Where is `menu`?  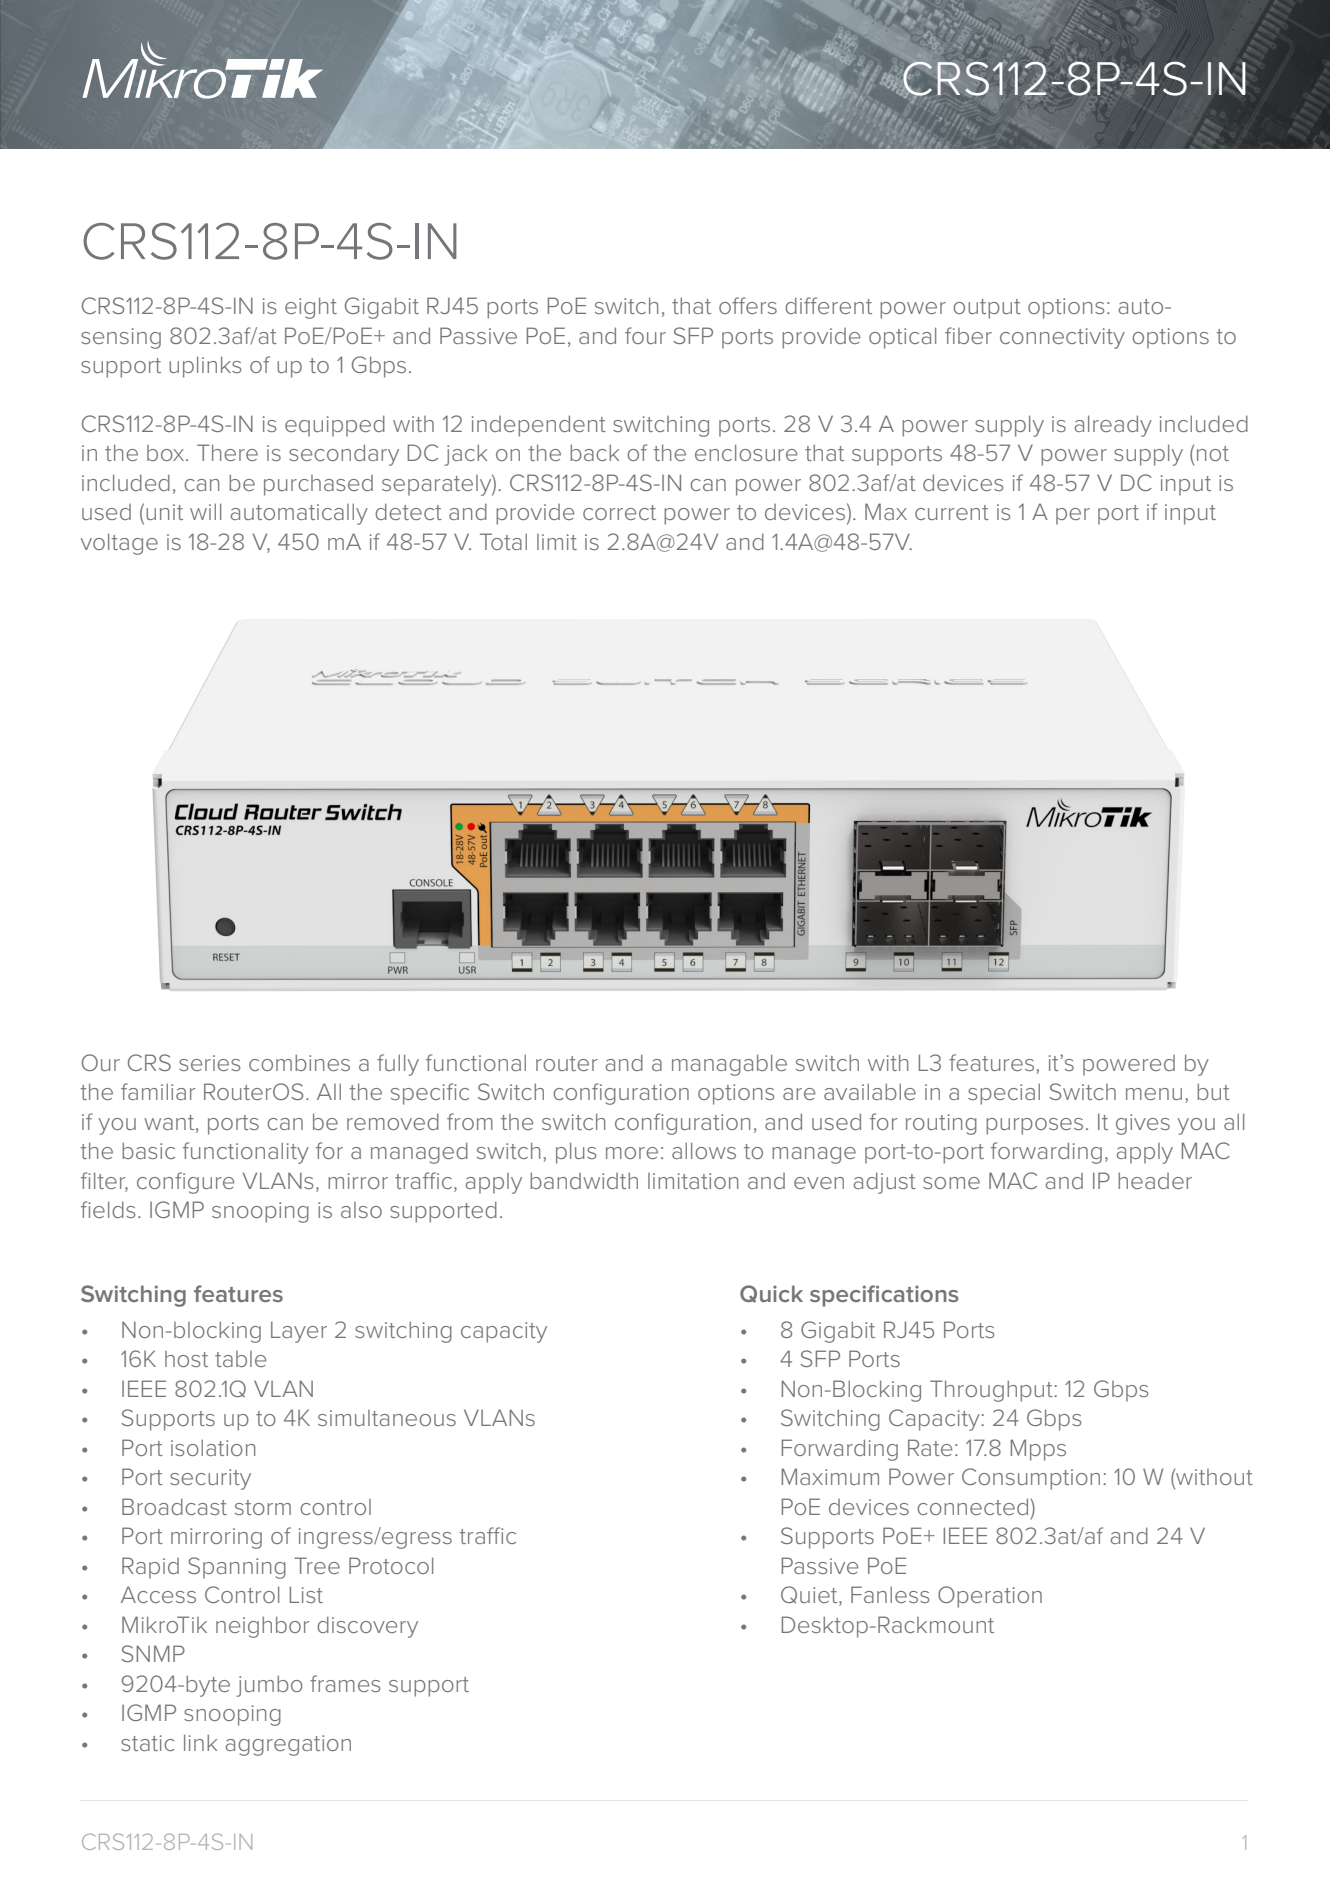 menu is located at coordinates (1154, 1094).
